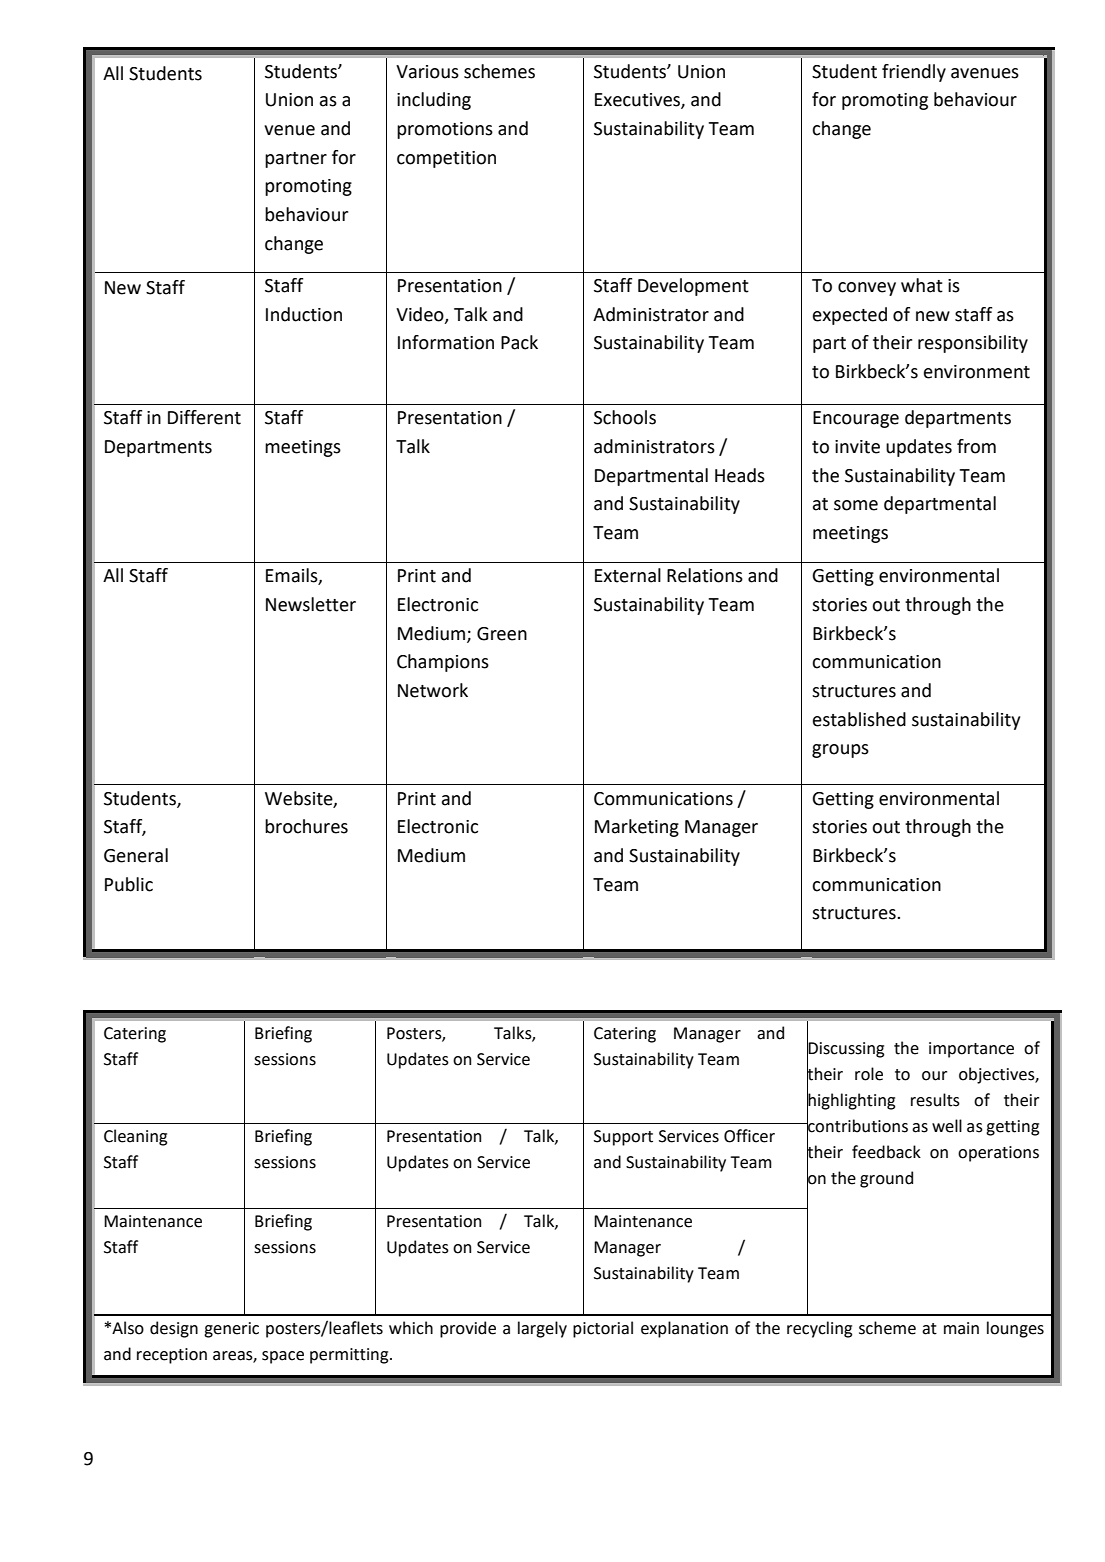 The width and height of the screenshot is (1105, 1562). I want to click on friendly, so click(914, 73).
